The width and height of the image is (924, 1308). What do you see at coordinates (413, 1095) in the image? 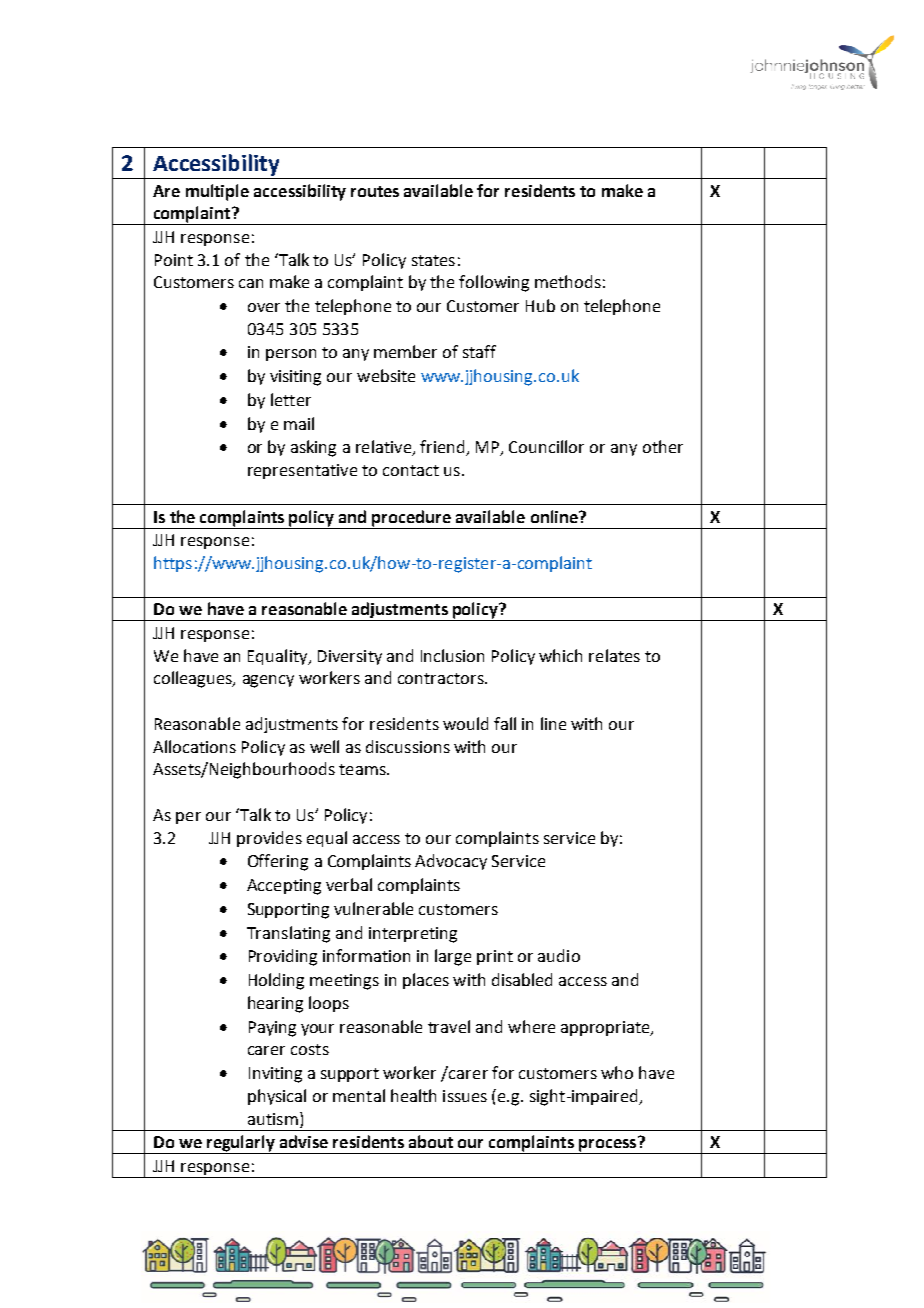
I see `health` at bounding box center [413, 1095].
